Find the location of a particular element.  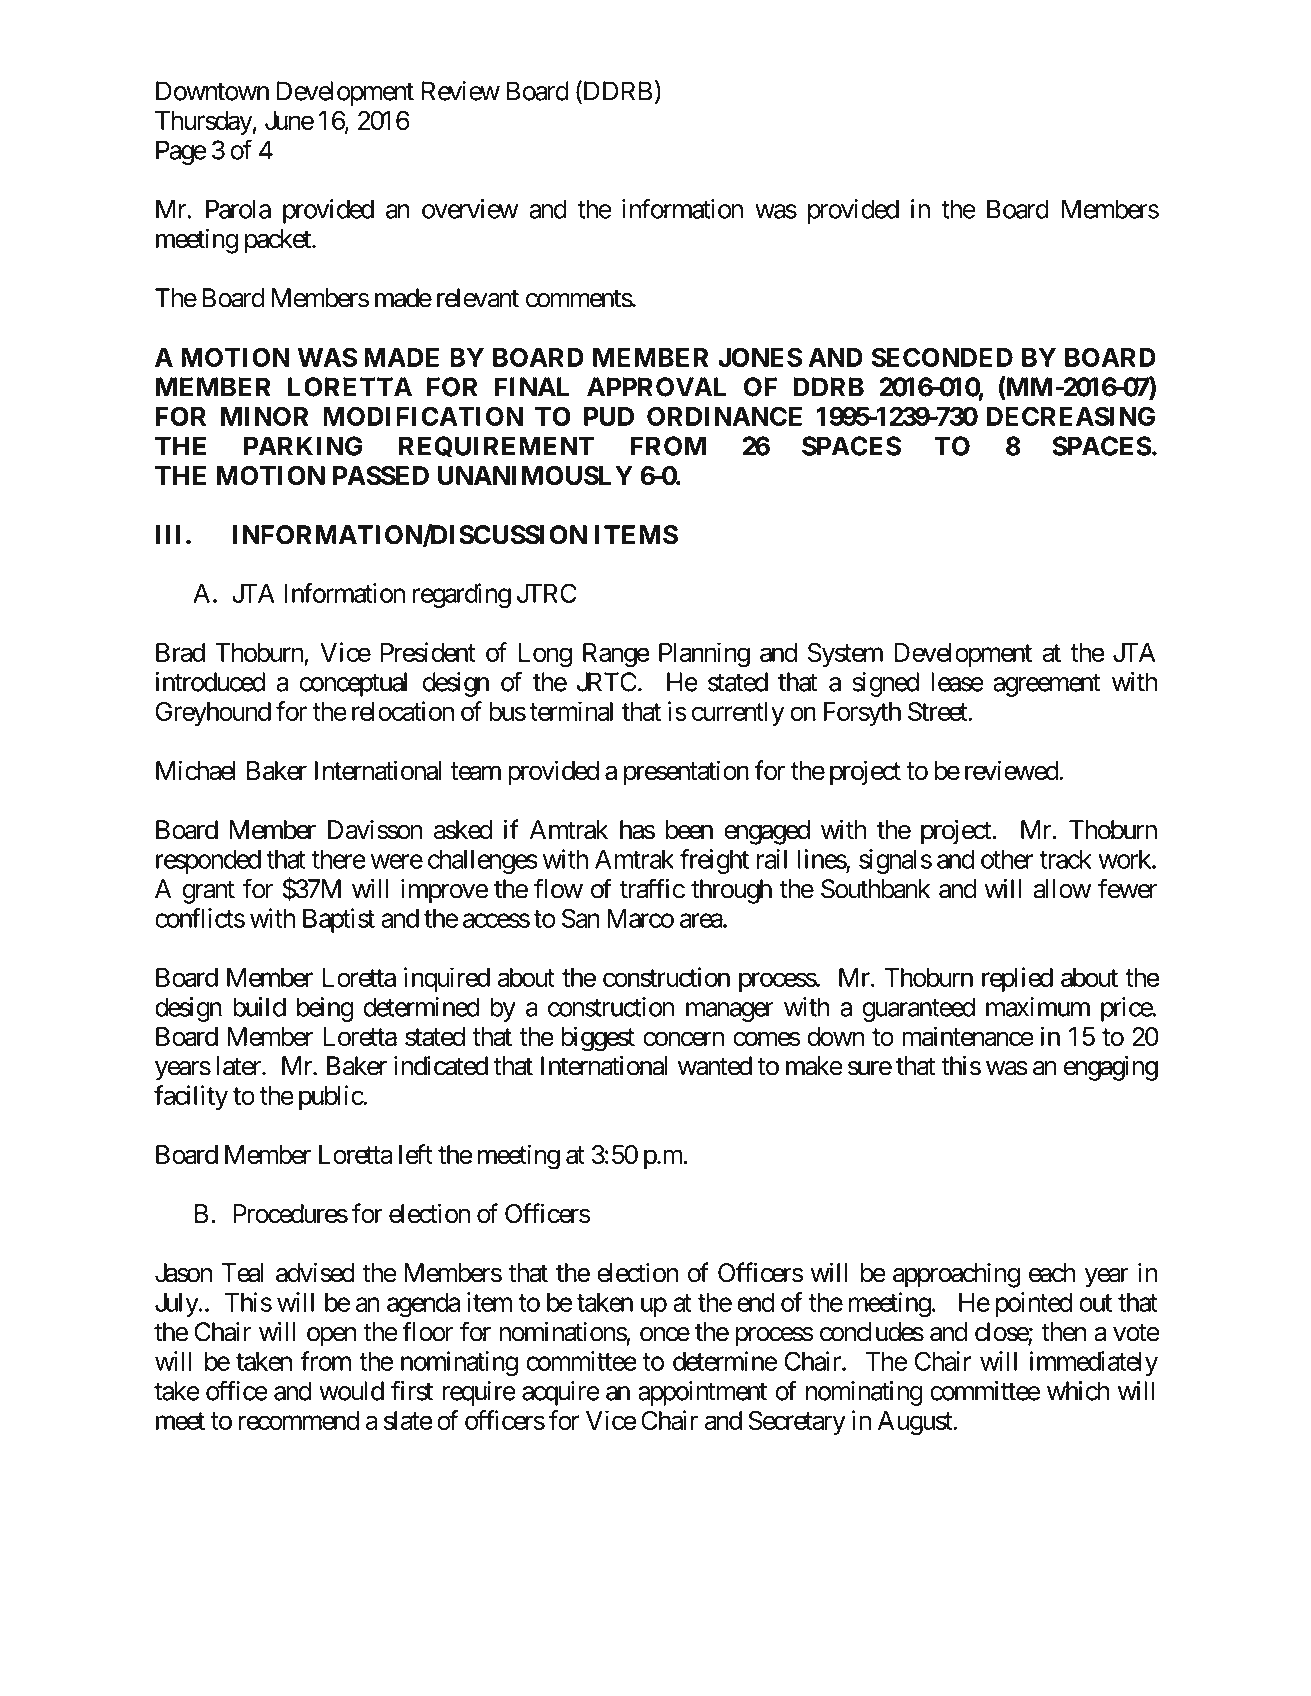

manager is located at coordinates (730, 1012).
